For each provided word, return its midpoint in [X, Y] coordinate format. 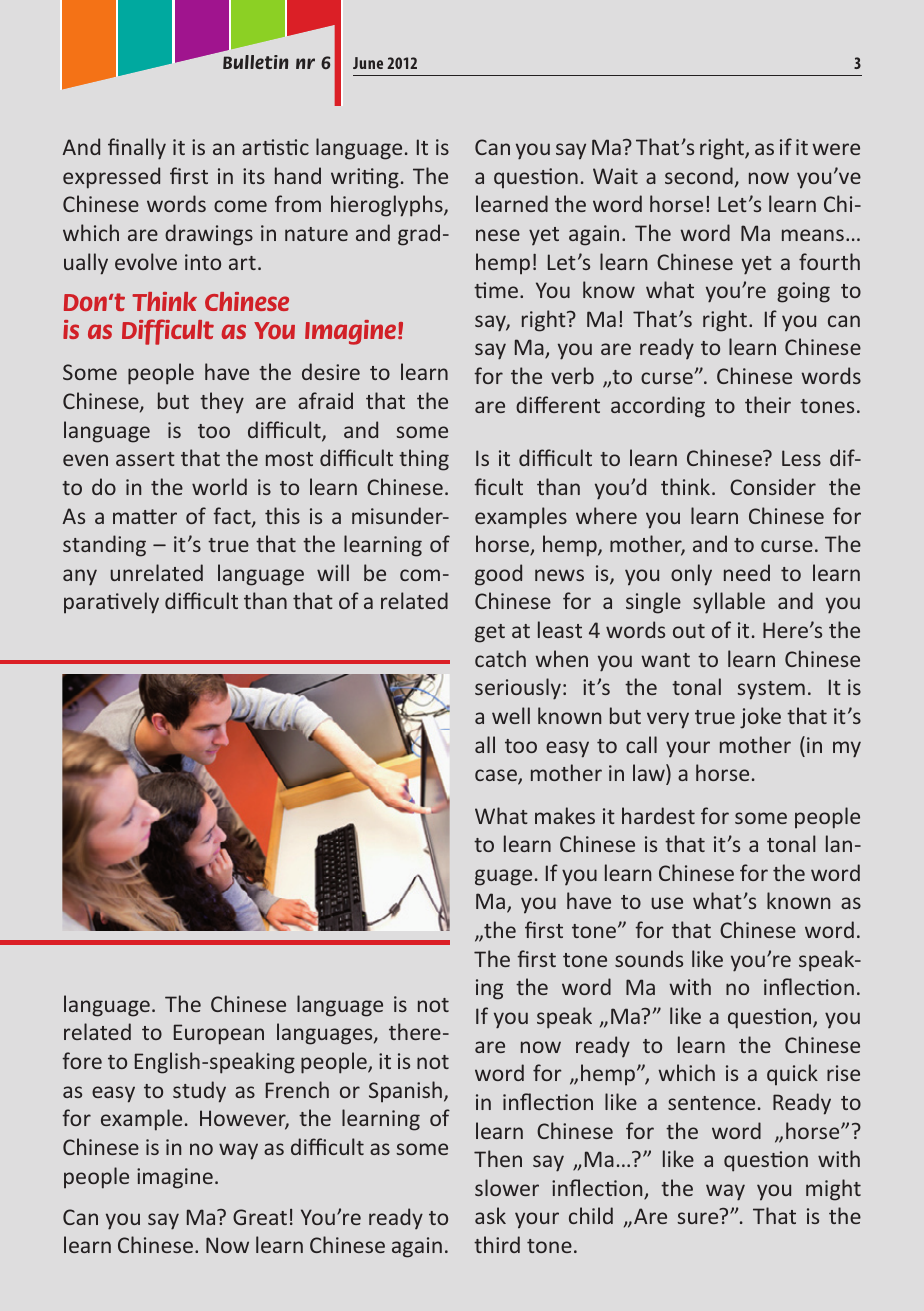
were [836, 149]
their [768, 404]
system [771, 690]
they [222, 403]
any [80, 577]
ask [490, 1215]
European [219, 1034]
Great [260, 1217]
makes [565, 815]
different [558, 404]
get [490, 633]
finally [137, 149]
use [667, 903]
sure [697, 1218]
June [368, 63]
